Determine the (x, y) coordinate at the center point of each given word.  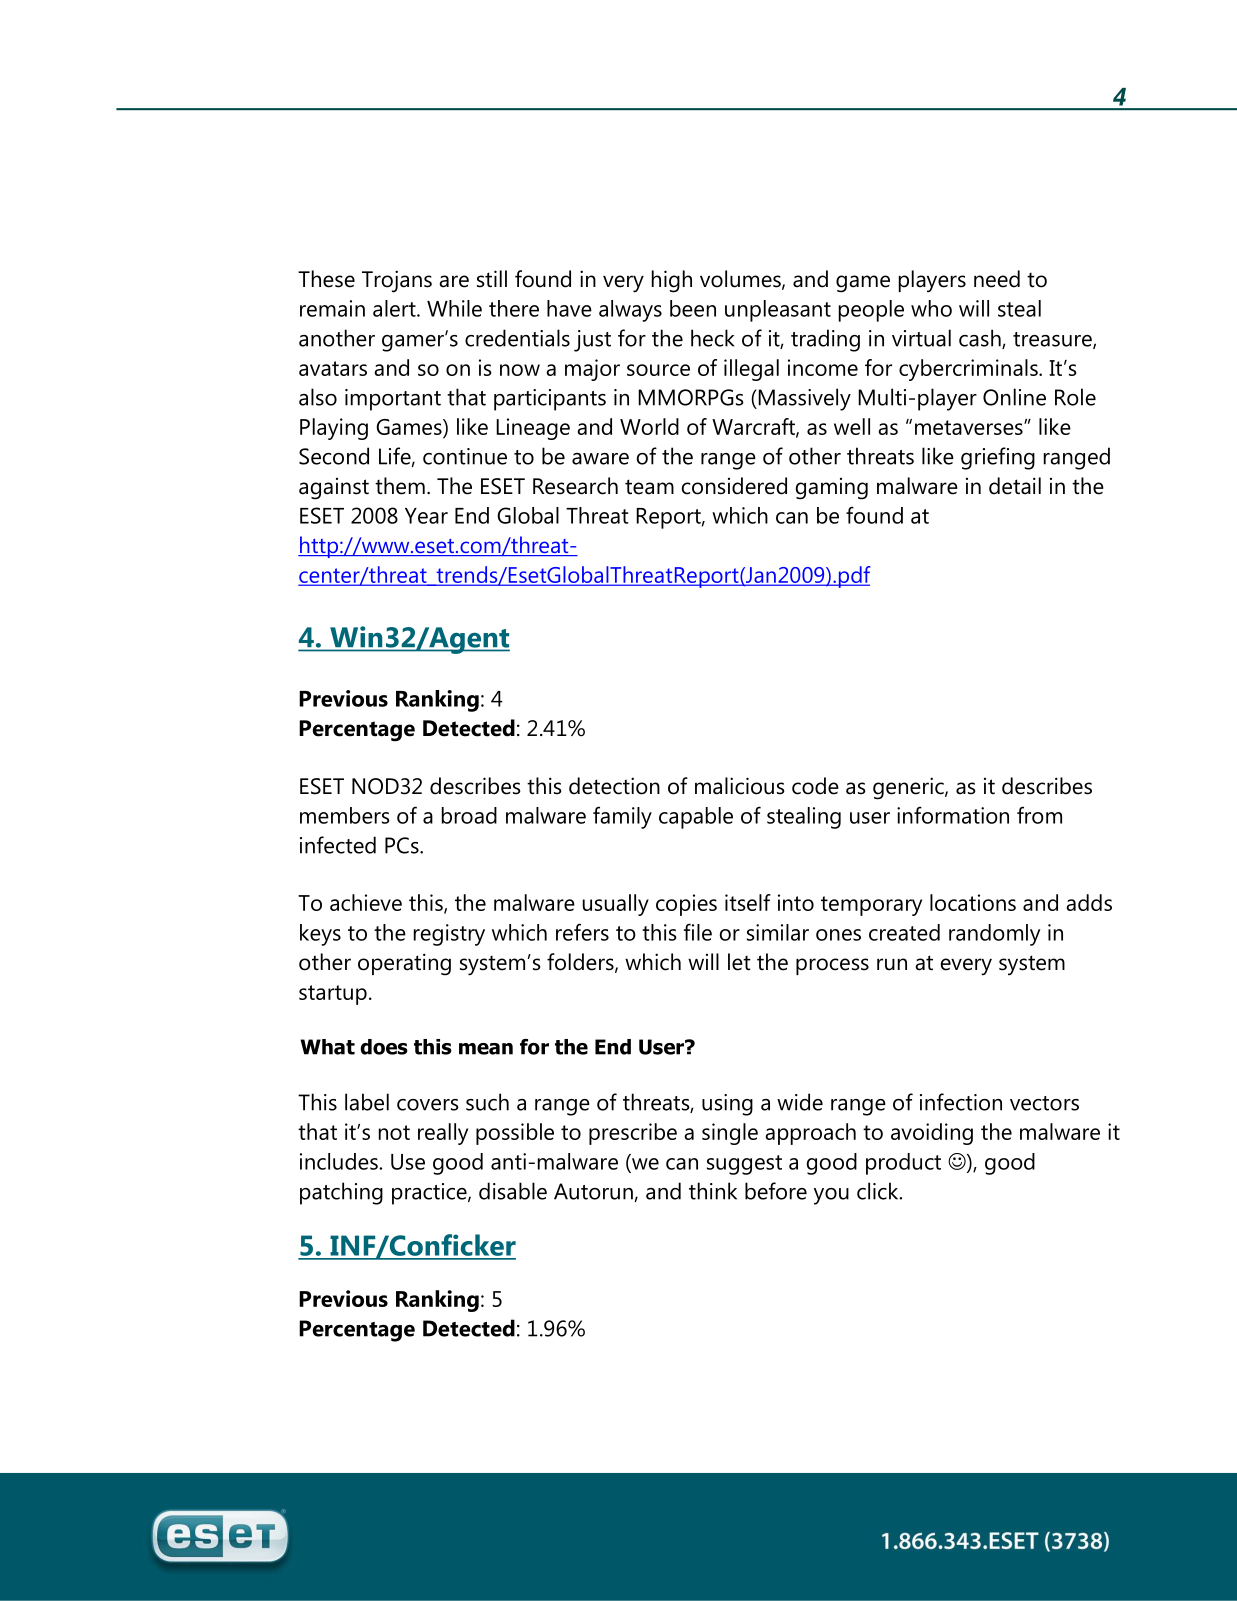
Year (426, 516)
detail (1015, 486)
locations (973, 902)
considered (734, 486)
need (997, 279)
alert (395, 308)
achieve (366, 902)
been (693, 308)
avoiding (932, 1134)
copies (686, 905)
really (443, 1134)
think (713, 1191)
